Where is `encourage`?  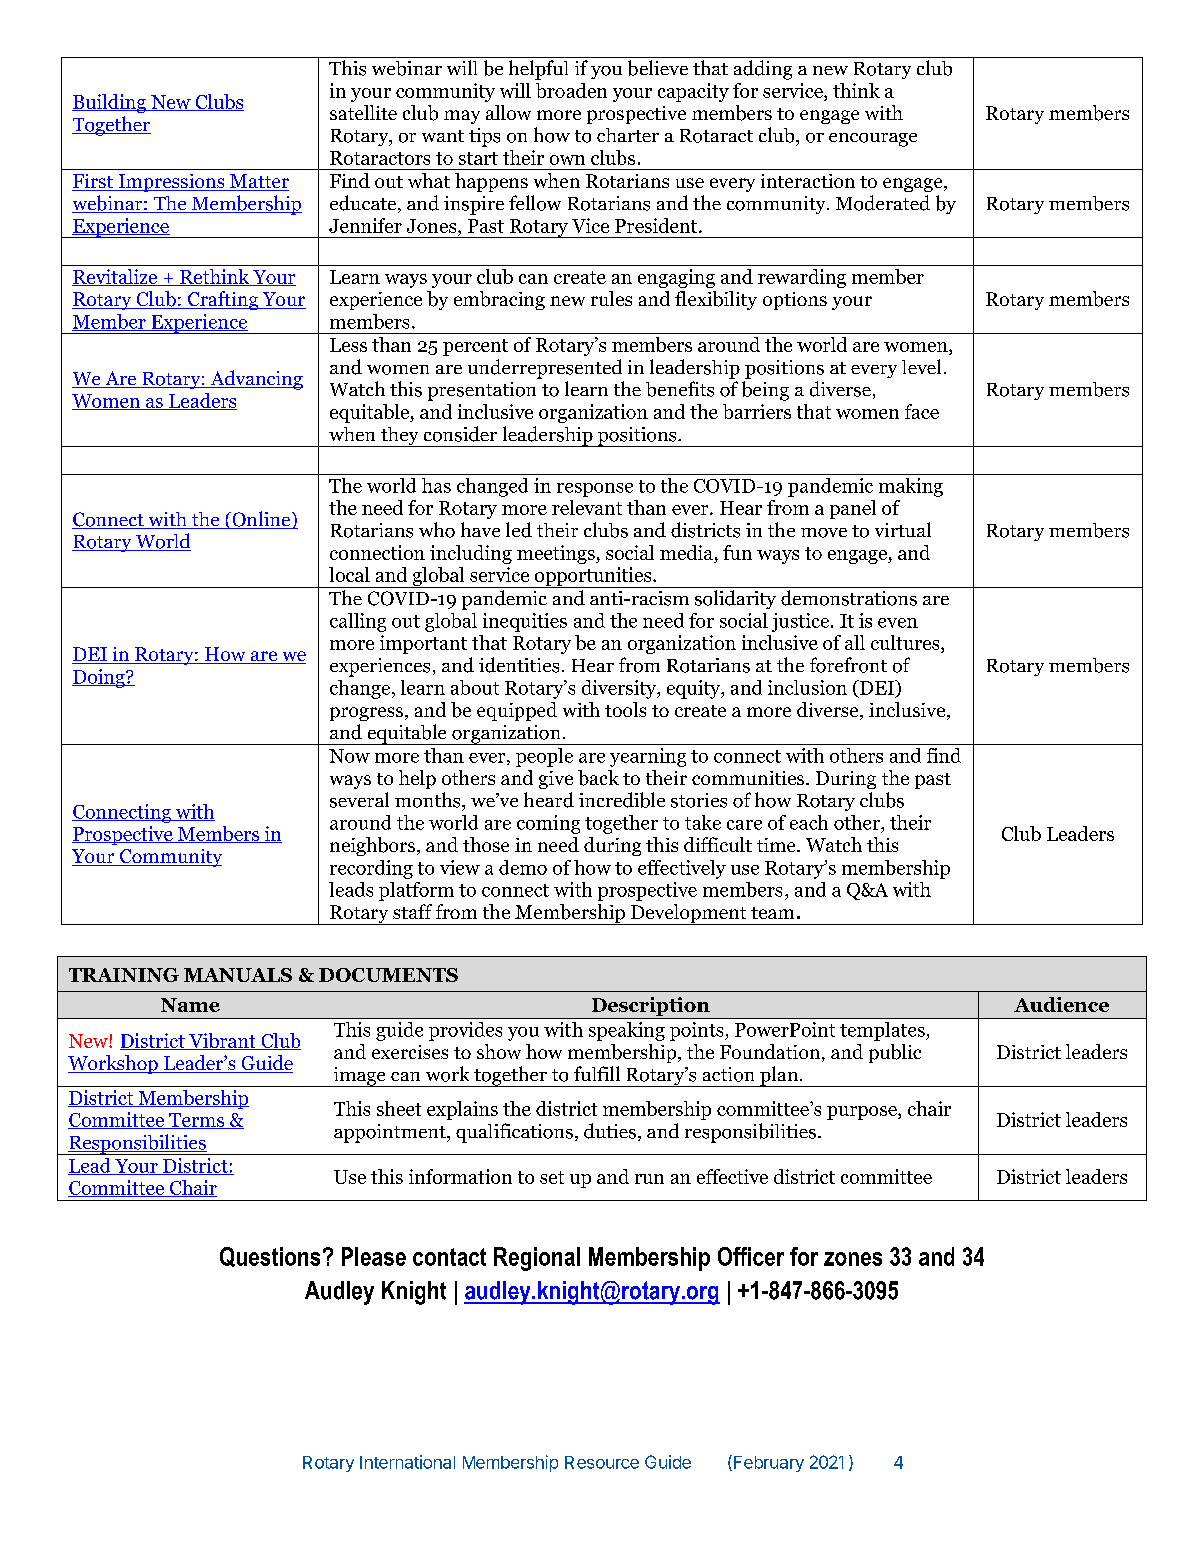 encourage is located at coordinates (873, 140).
